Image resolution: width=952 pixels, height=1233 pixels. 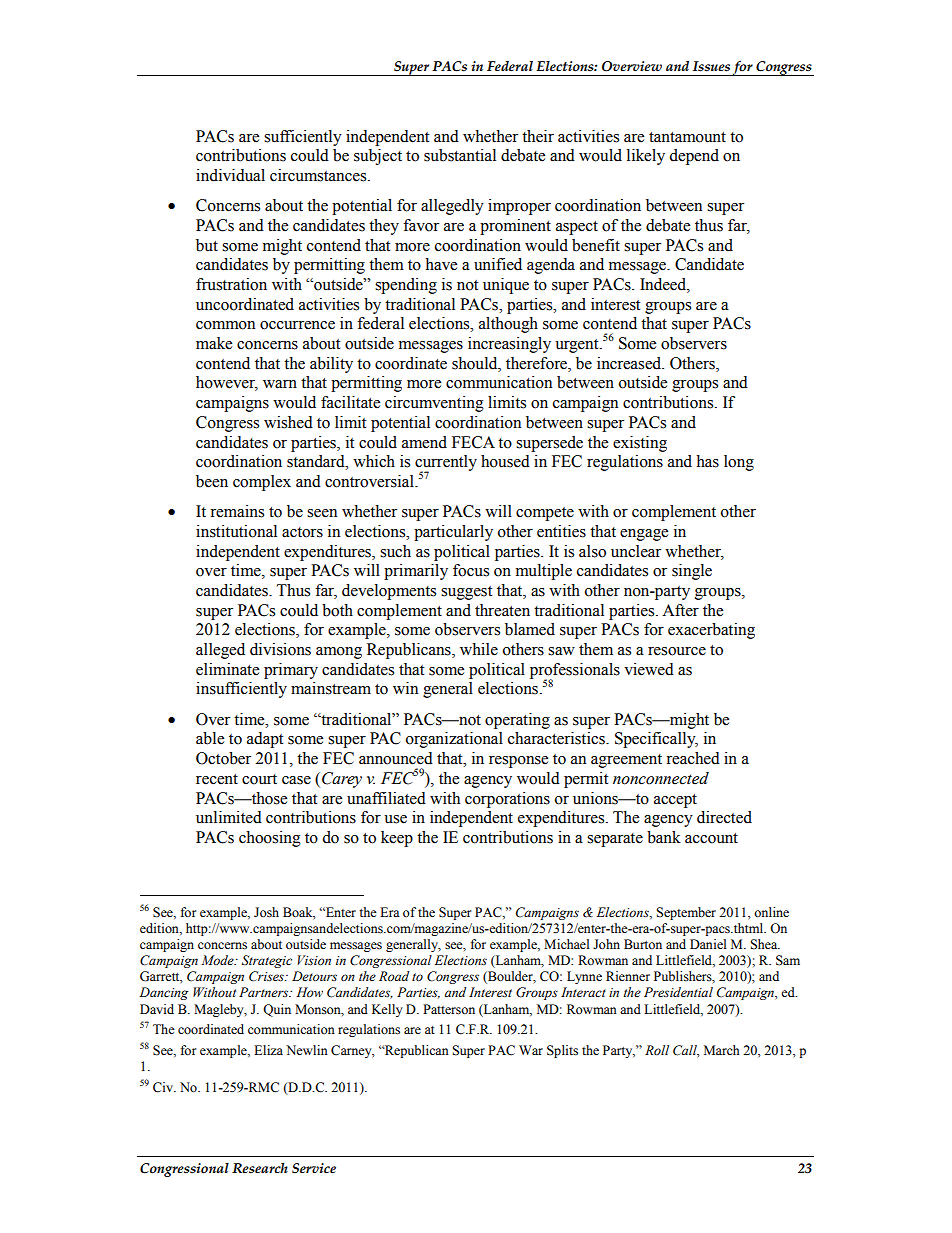 What do you see at coordinates (460, 155) in the image?
I see `substantial` at bounding box center [460, 155].
